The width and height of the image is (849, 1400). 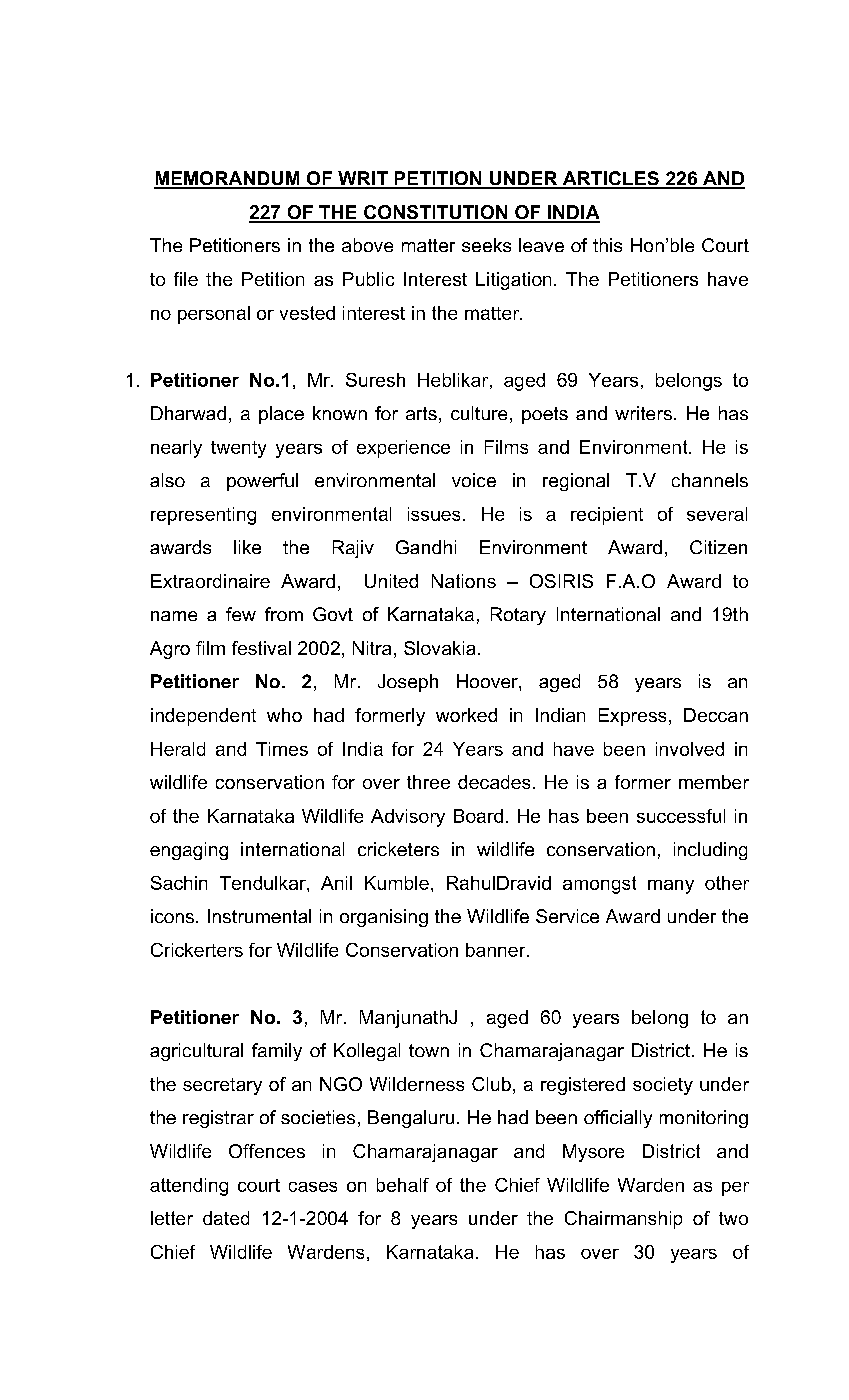 What do you see at coordinates (632, 717) in the image?
I see `Express` at bounding box center [632, 717].
